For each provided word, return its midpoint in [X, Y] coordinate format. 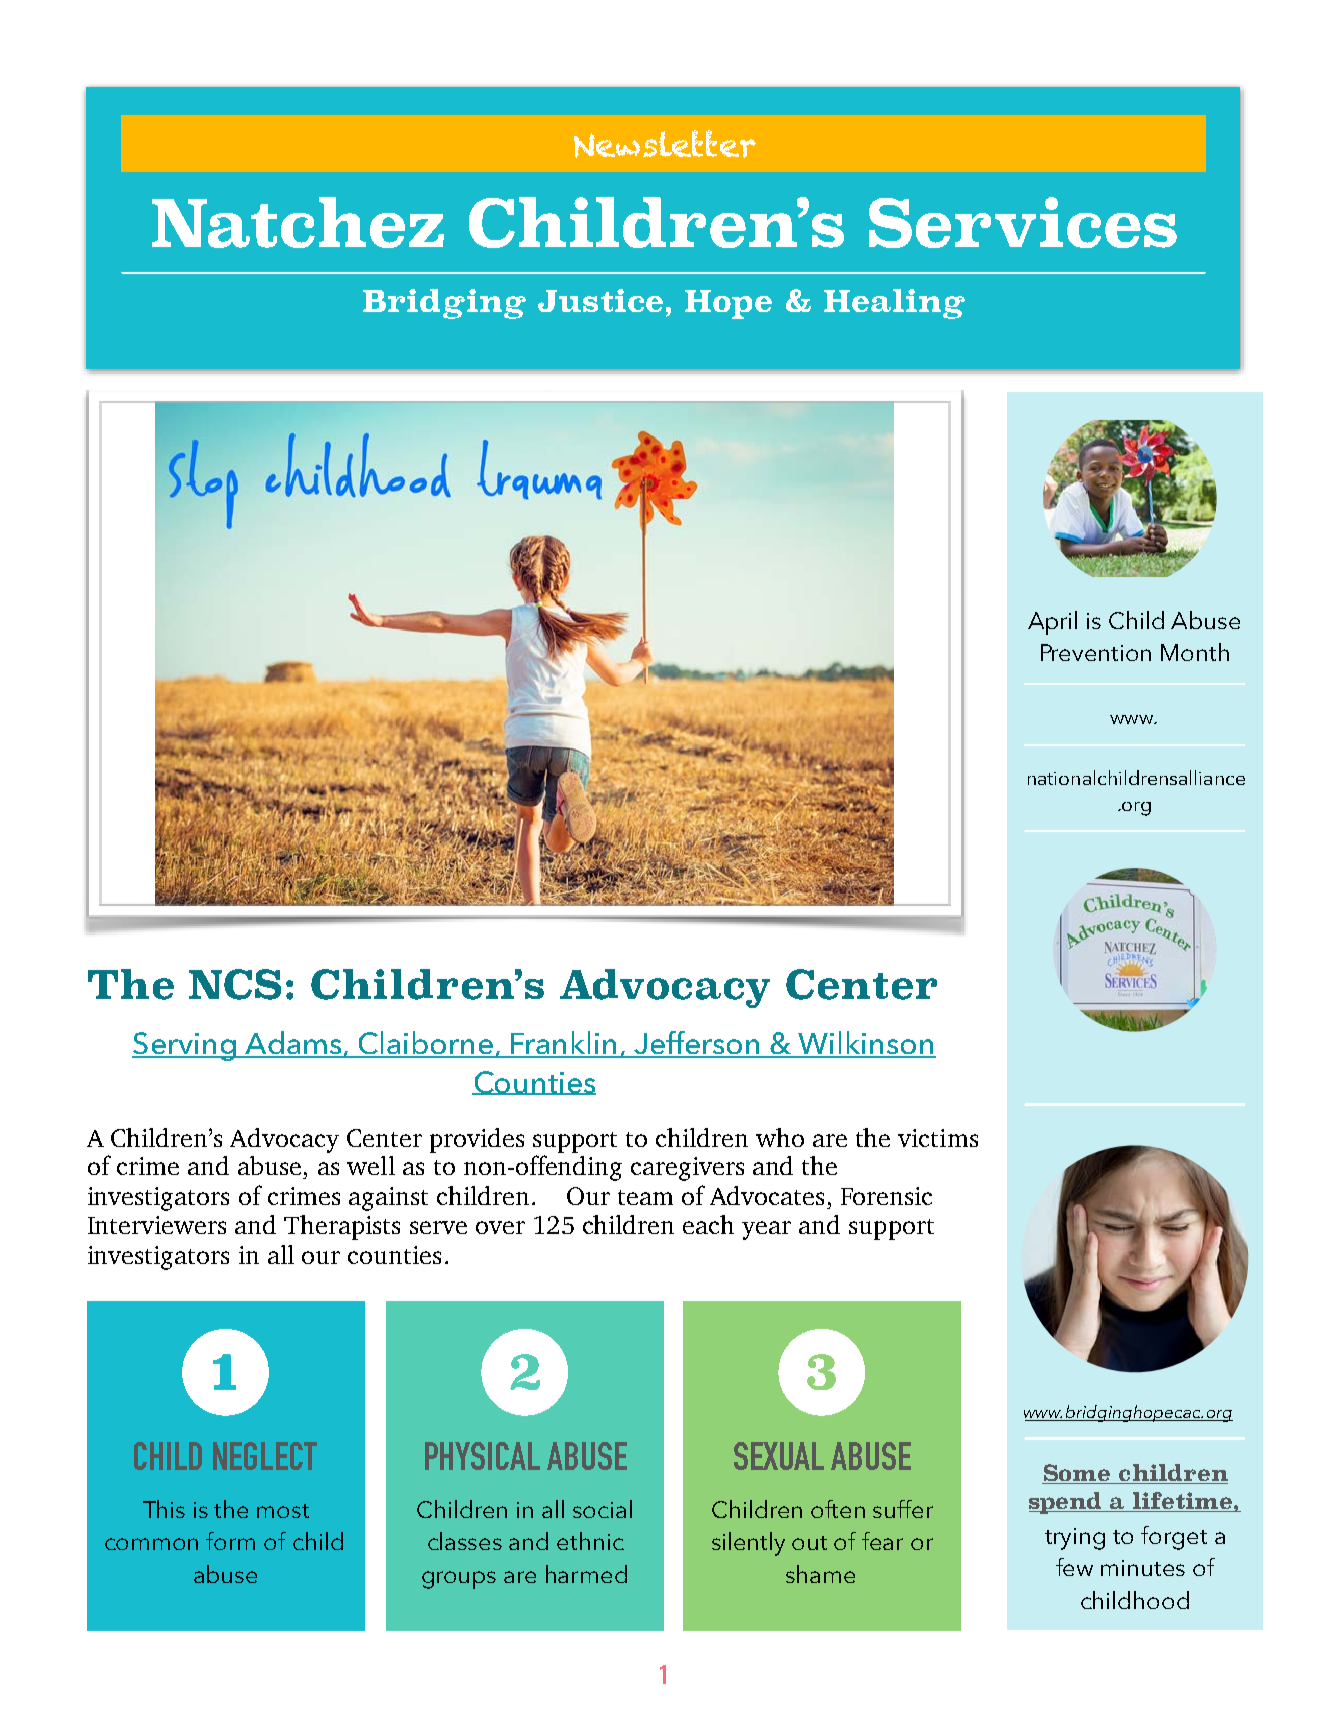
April [1052, 623]
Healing [894, 304]
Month [1195, 652]
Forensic [886, 1196]
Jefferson [697, 1044]
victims [938, 1138]
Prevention [1096, 652]
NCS [235, 984]
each [708, 1224]
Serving [185, 1046]
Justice [600, 300]
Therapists [342, 1227]
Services [1023, 222]
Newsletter [665, 144]
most [283, 1511]
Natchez [298, 222]
